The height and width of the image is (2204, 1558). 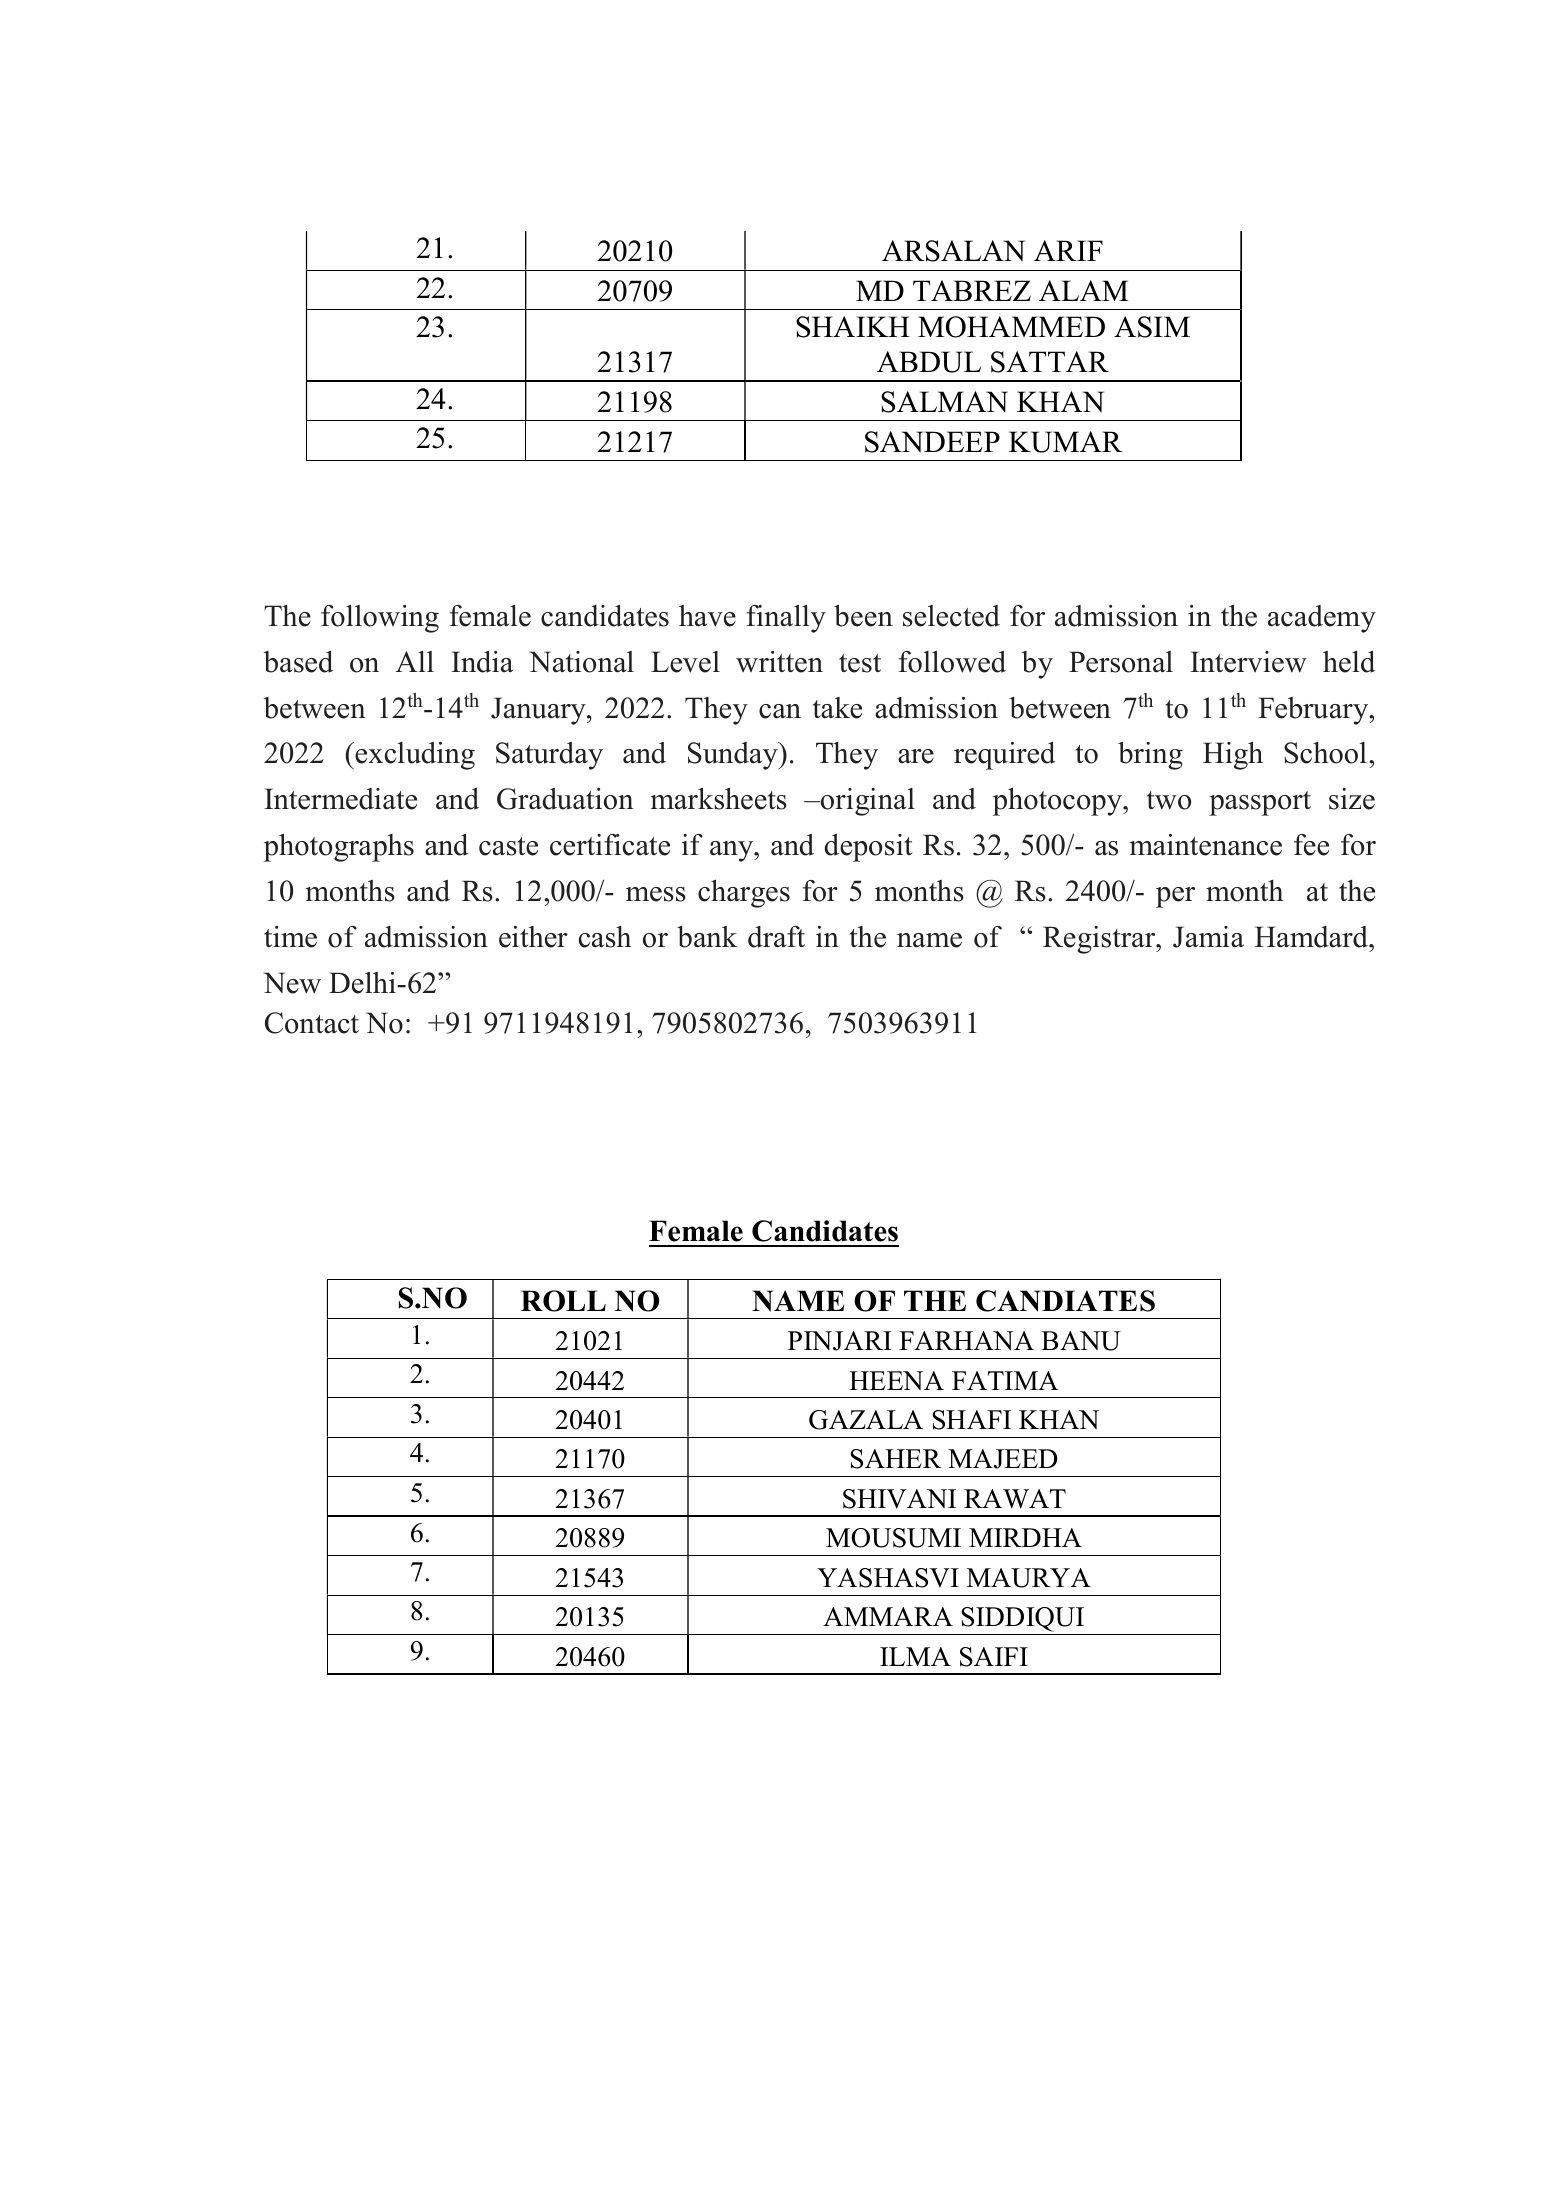 I want to click on take, so click(x=837, y=708).
